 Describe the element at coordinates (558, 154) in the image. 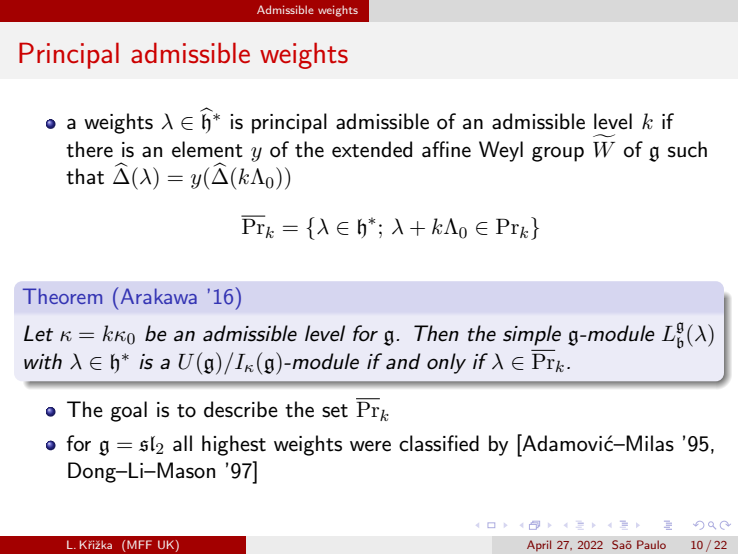

I see `group` at that location.
